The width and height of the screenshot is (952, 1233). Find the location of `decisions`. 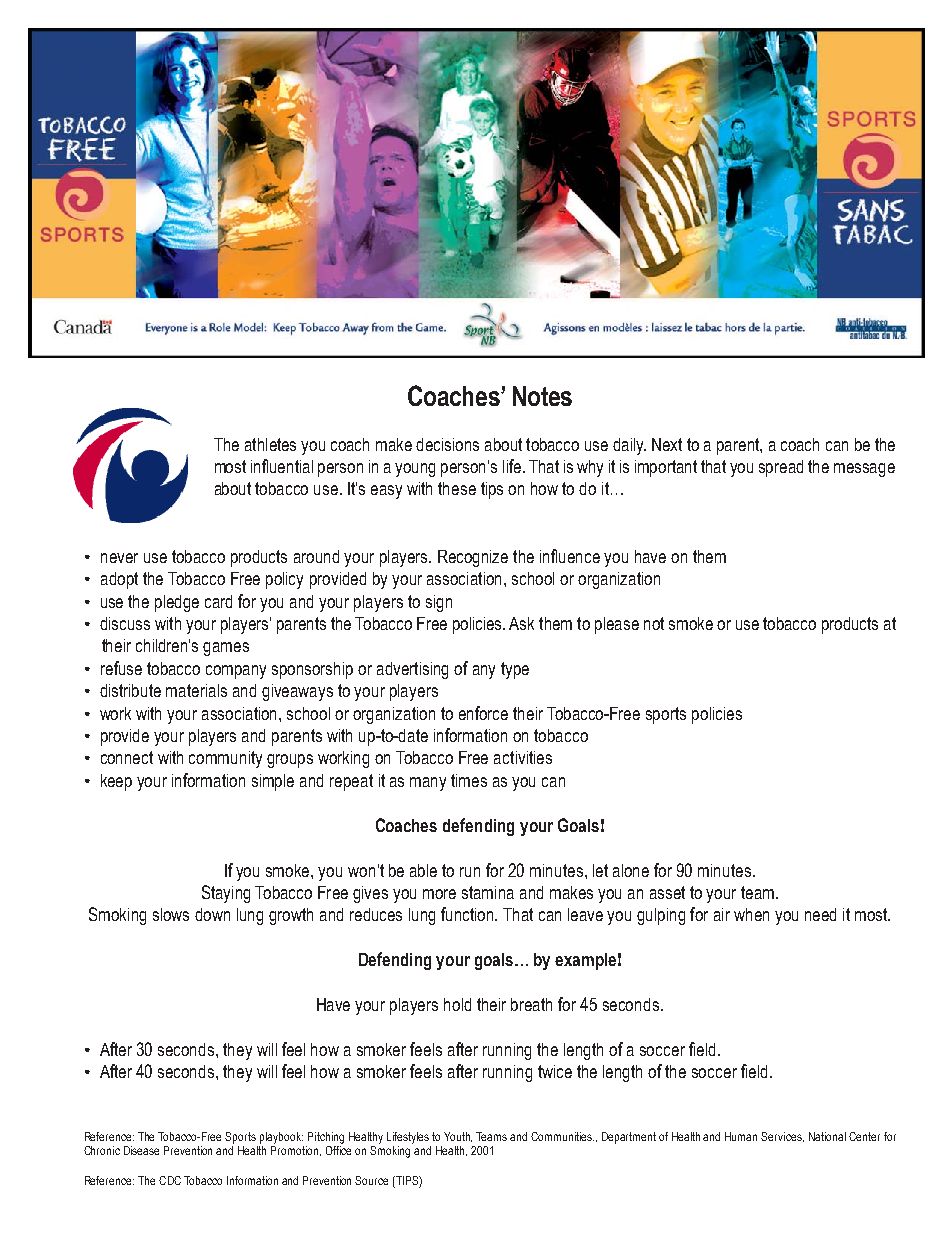

decisions is located at coordinates (447, 444).
